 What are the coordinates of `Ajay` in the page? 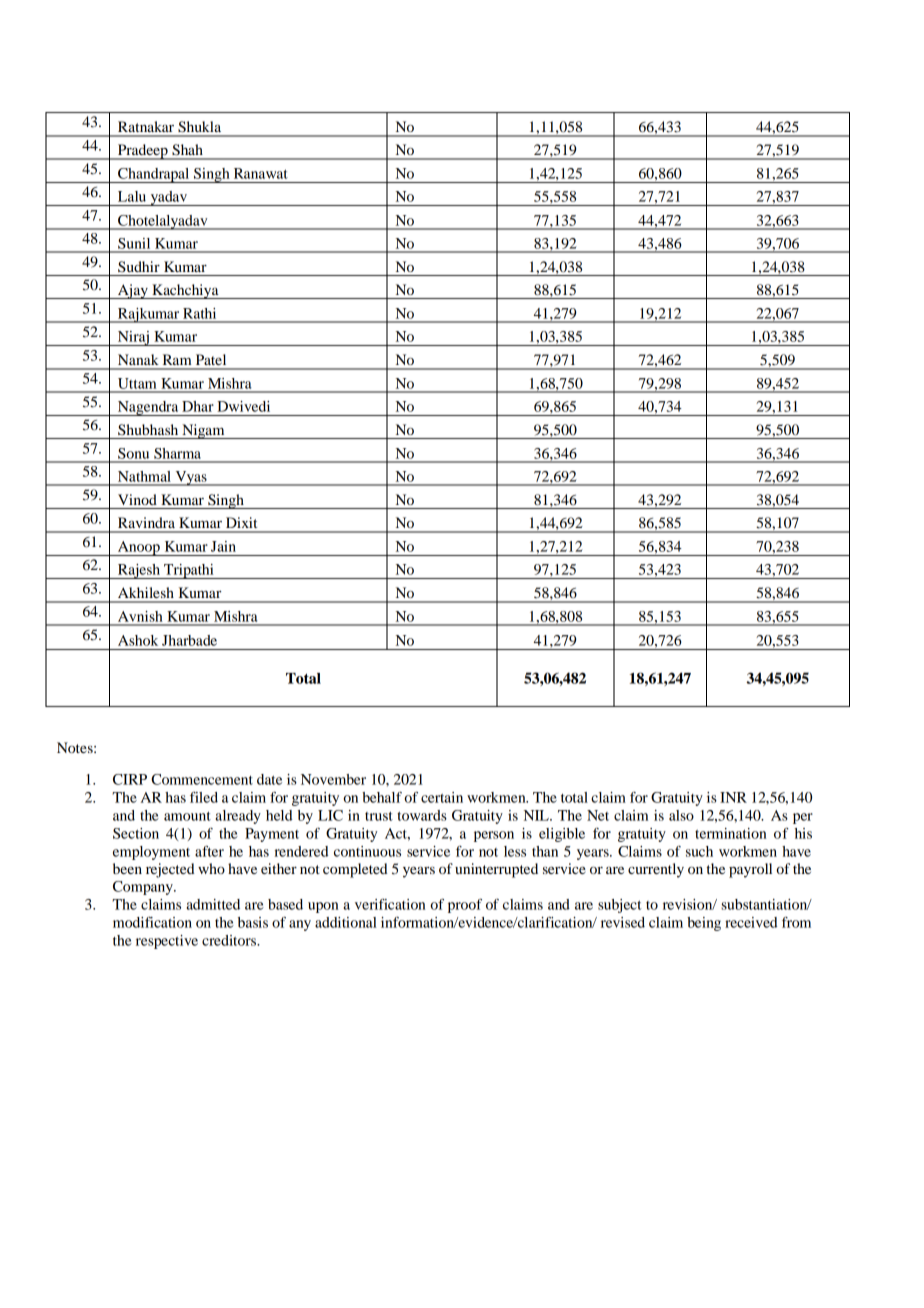 It's located at (133, 291).
